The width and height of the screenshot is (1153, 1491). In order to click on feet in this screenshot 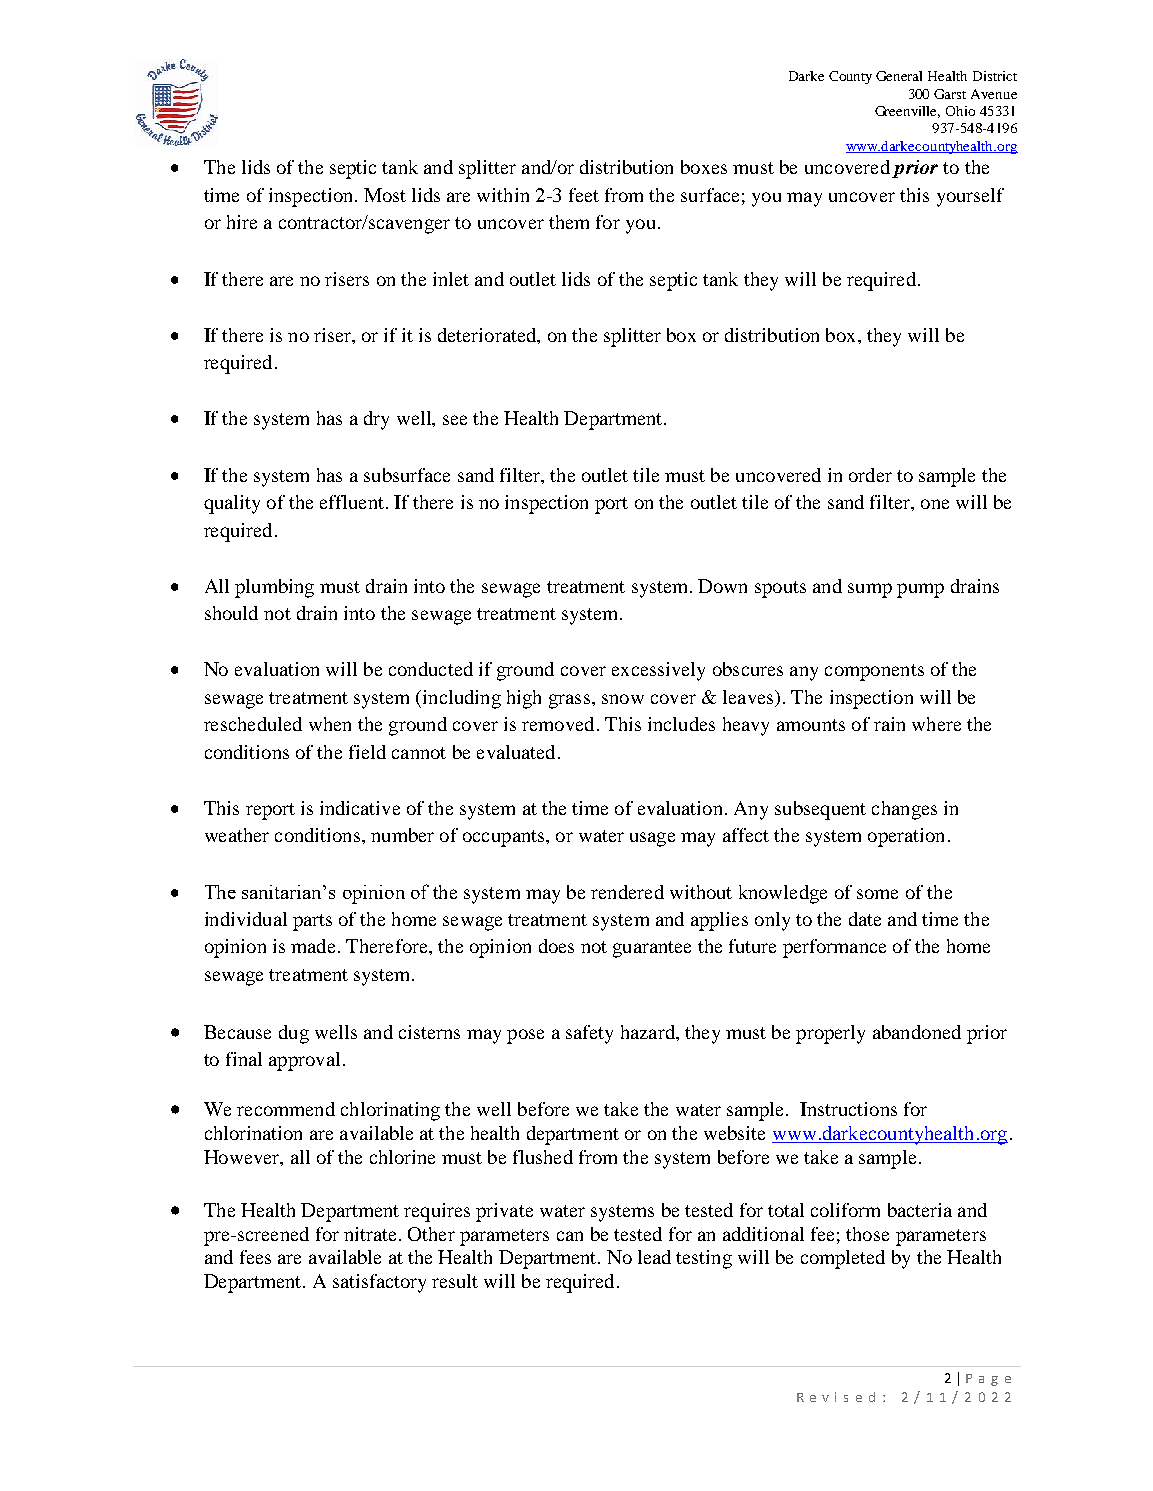, I will do `click(584, 195)`.
